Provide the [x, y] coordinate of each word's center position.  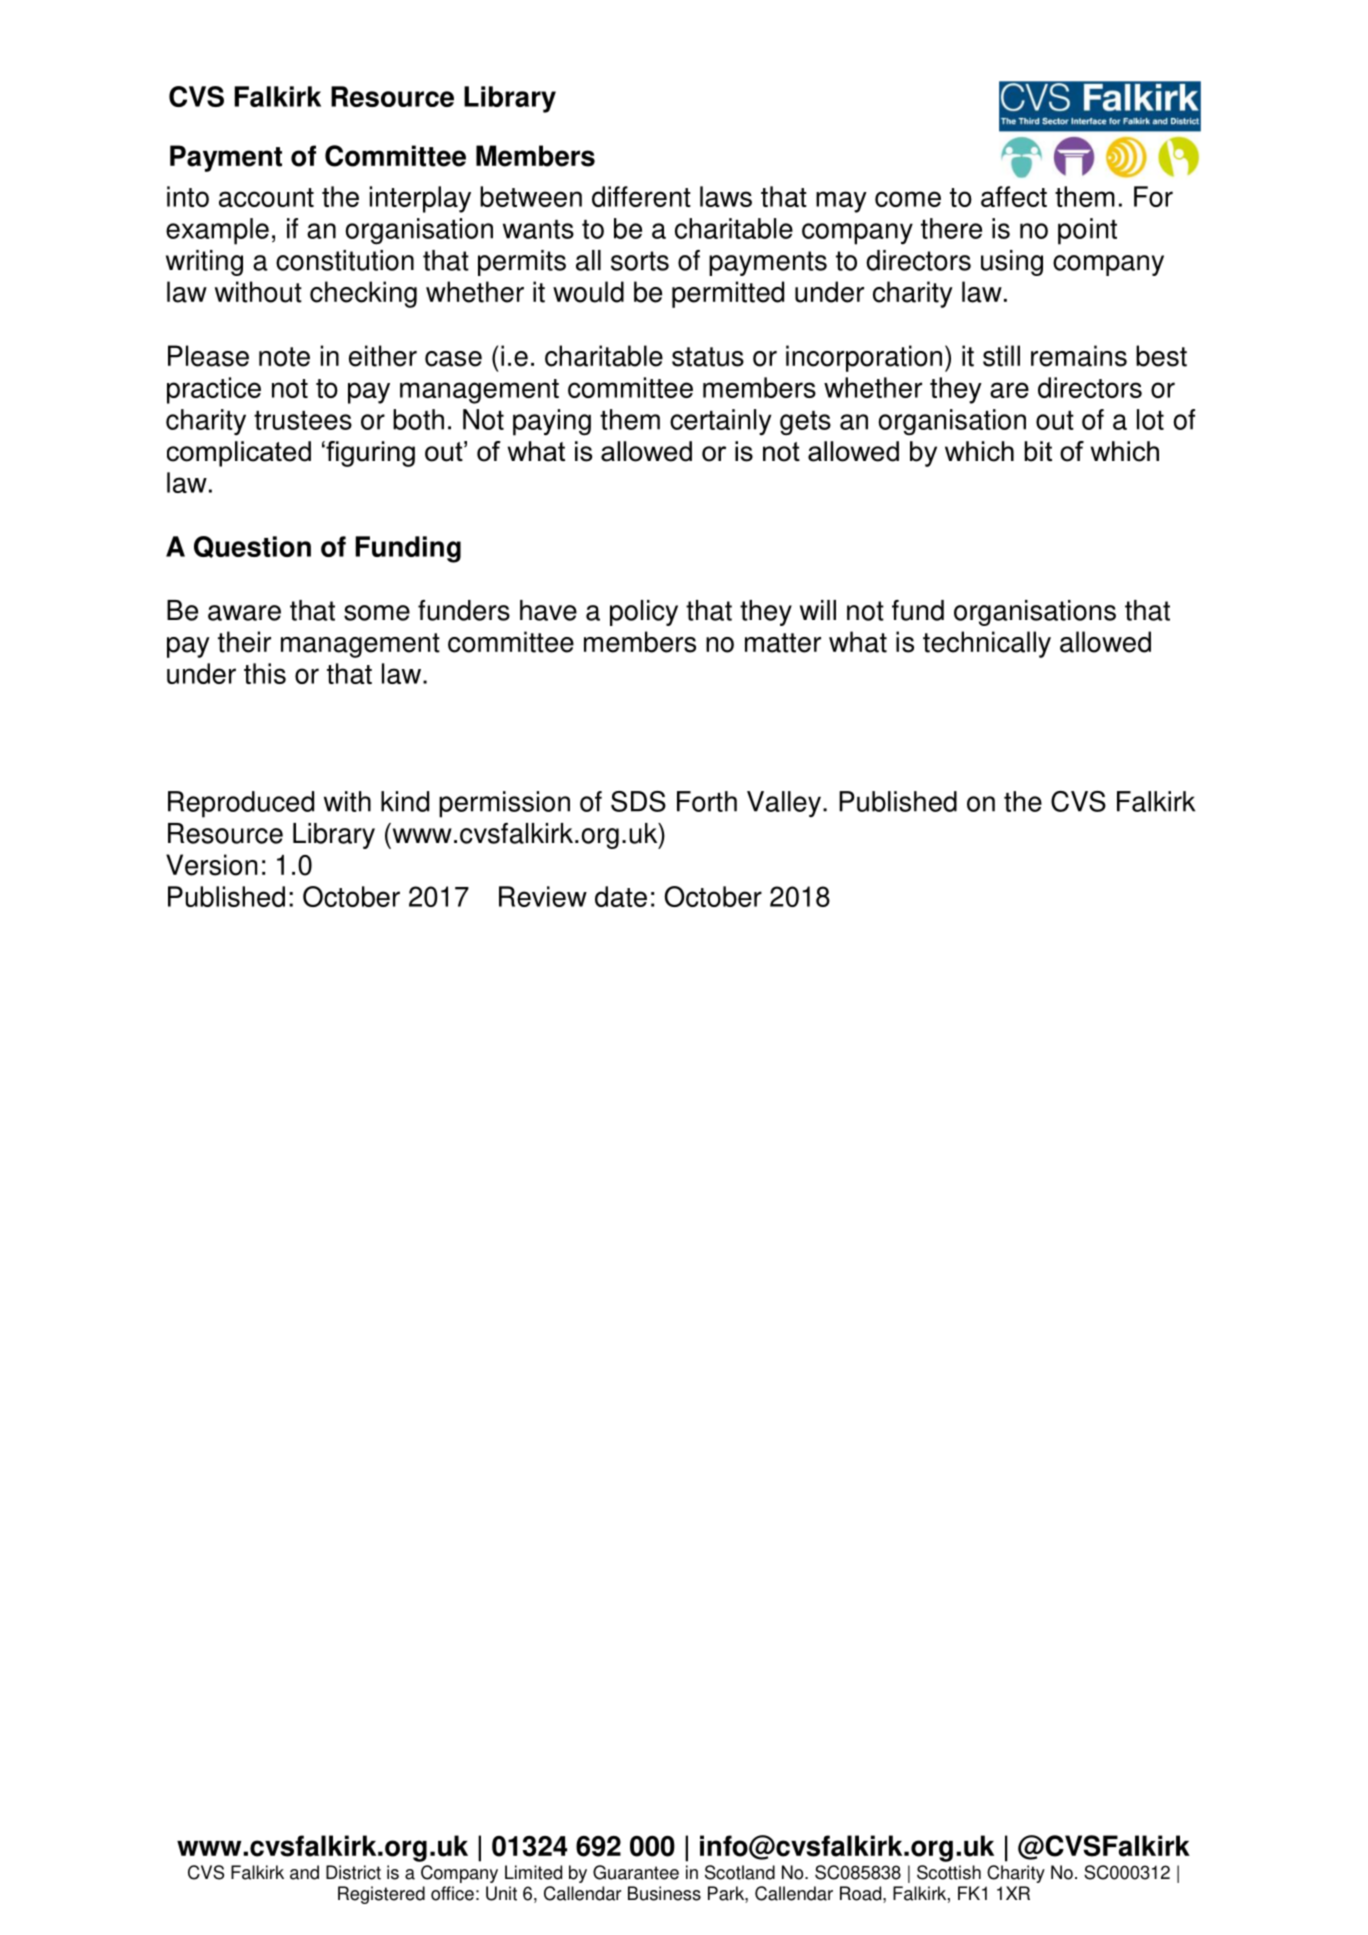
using [1012, 263]
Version [211, 865]
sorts [640, 261]
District [353, 1872]
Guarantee [636, 1872]
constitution [345, 260]
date [621, 896]
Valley [784, 804]
